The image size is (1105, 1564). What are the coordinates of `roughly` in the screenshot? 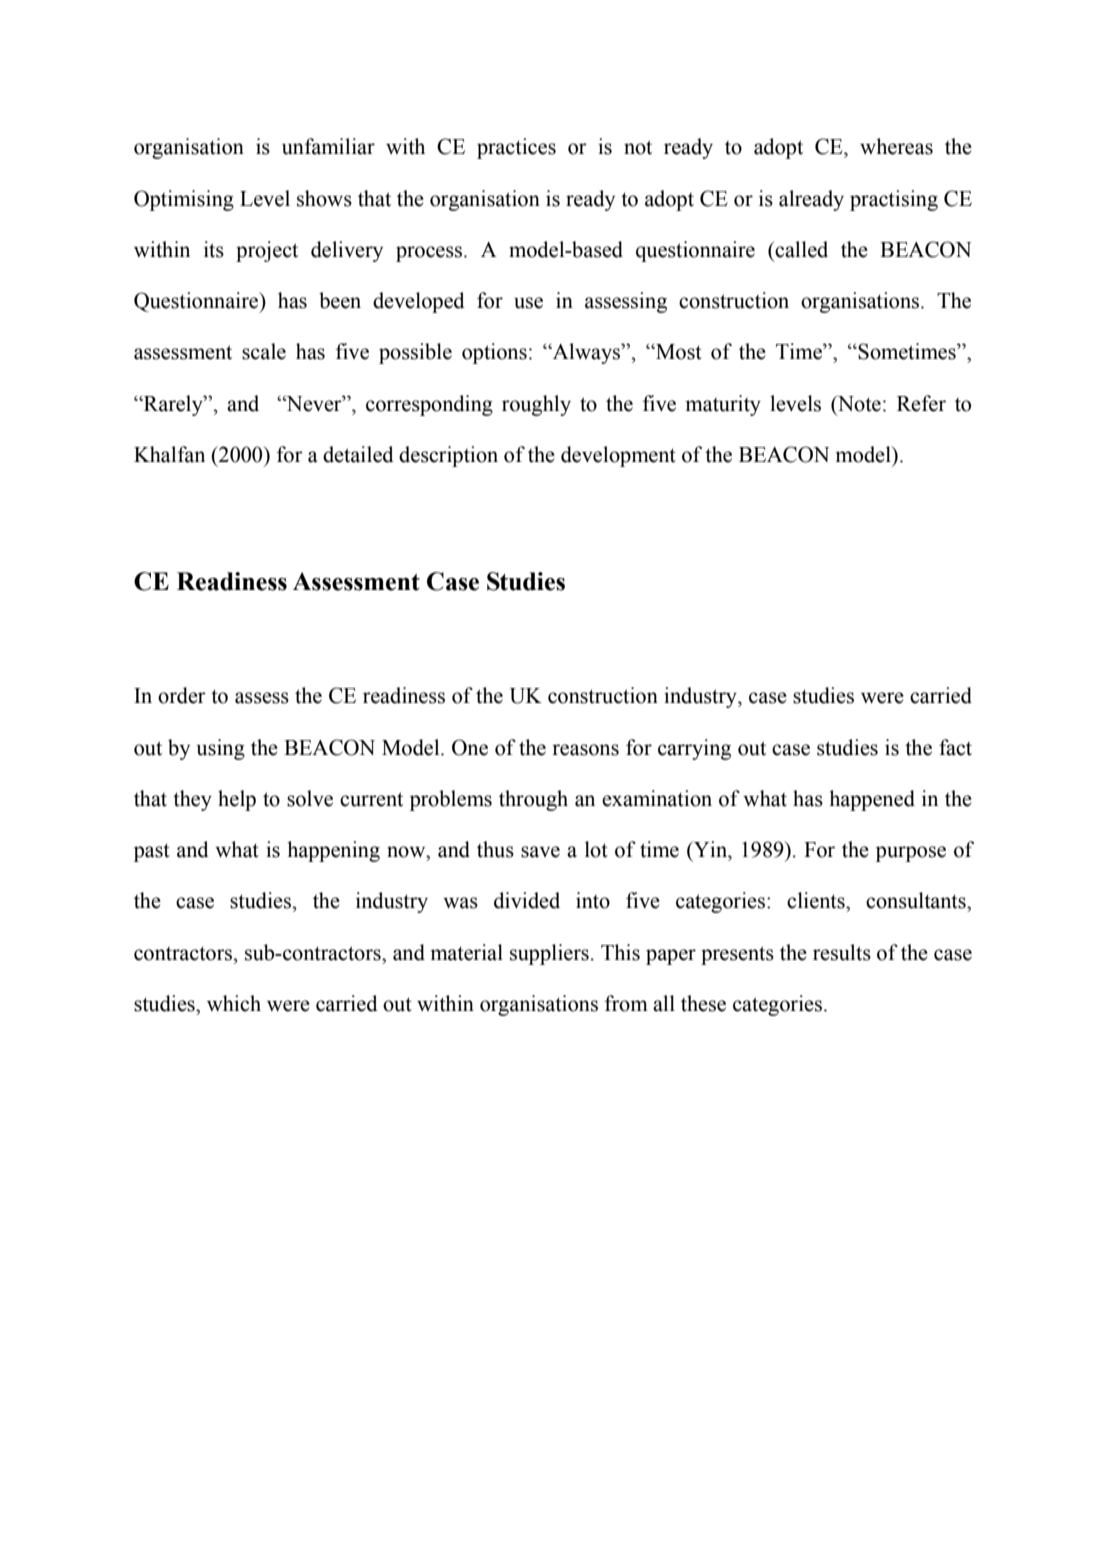 It's located at (536, 405).
